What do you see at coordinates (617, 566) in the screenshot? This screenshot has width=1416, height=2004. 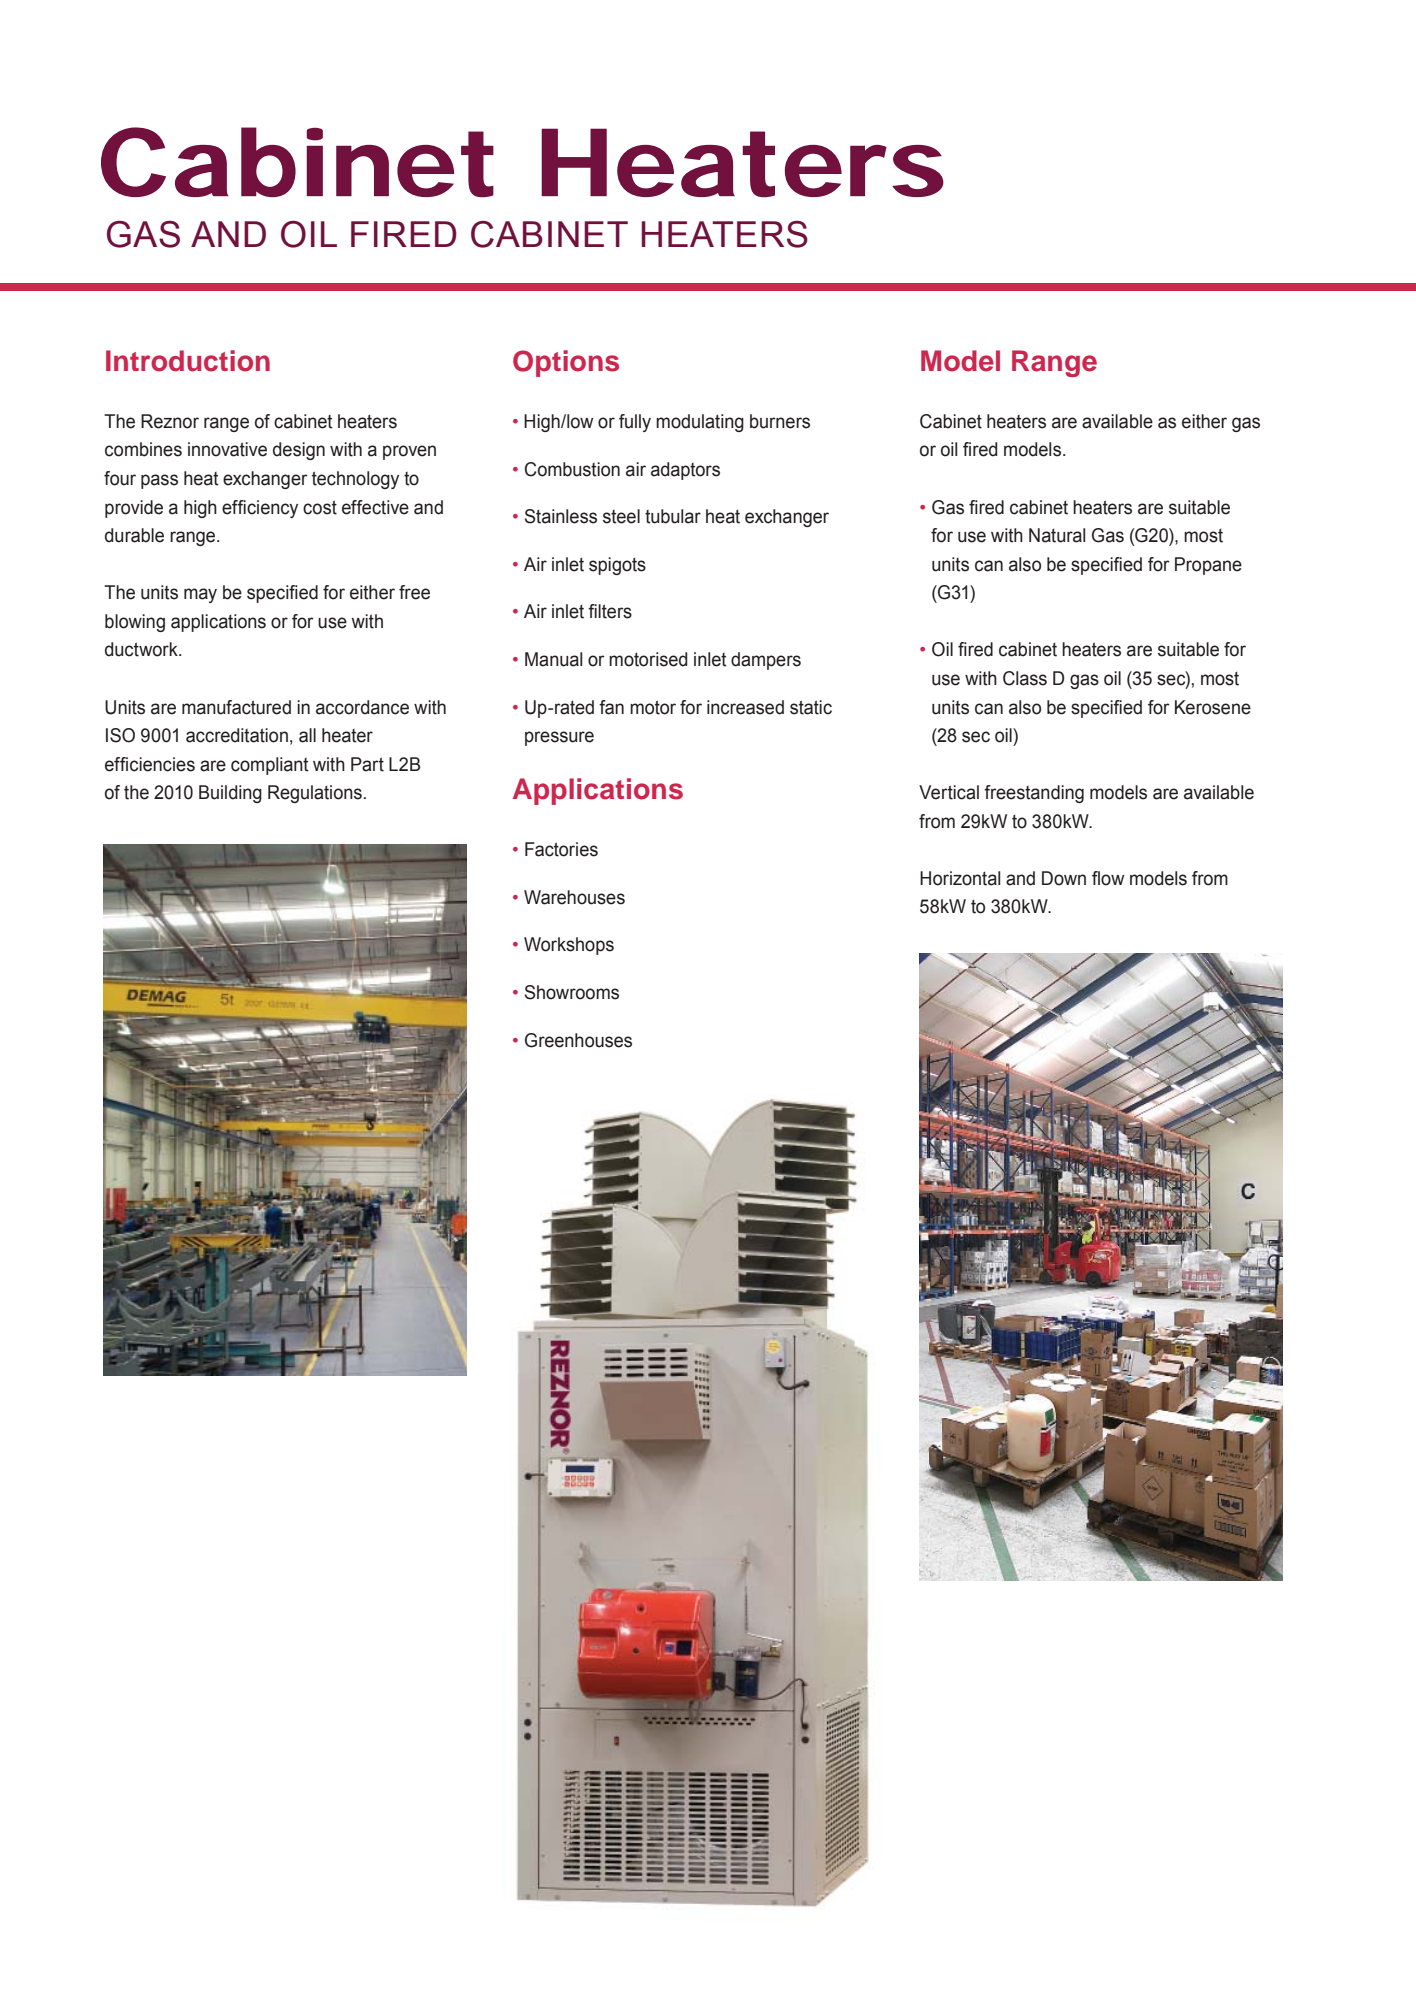 I see `spigots` at bounding box center [617, 566].
